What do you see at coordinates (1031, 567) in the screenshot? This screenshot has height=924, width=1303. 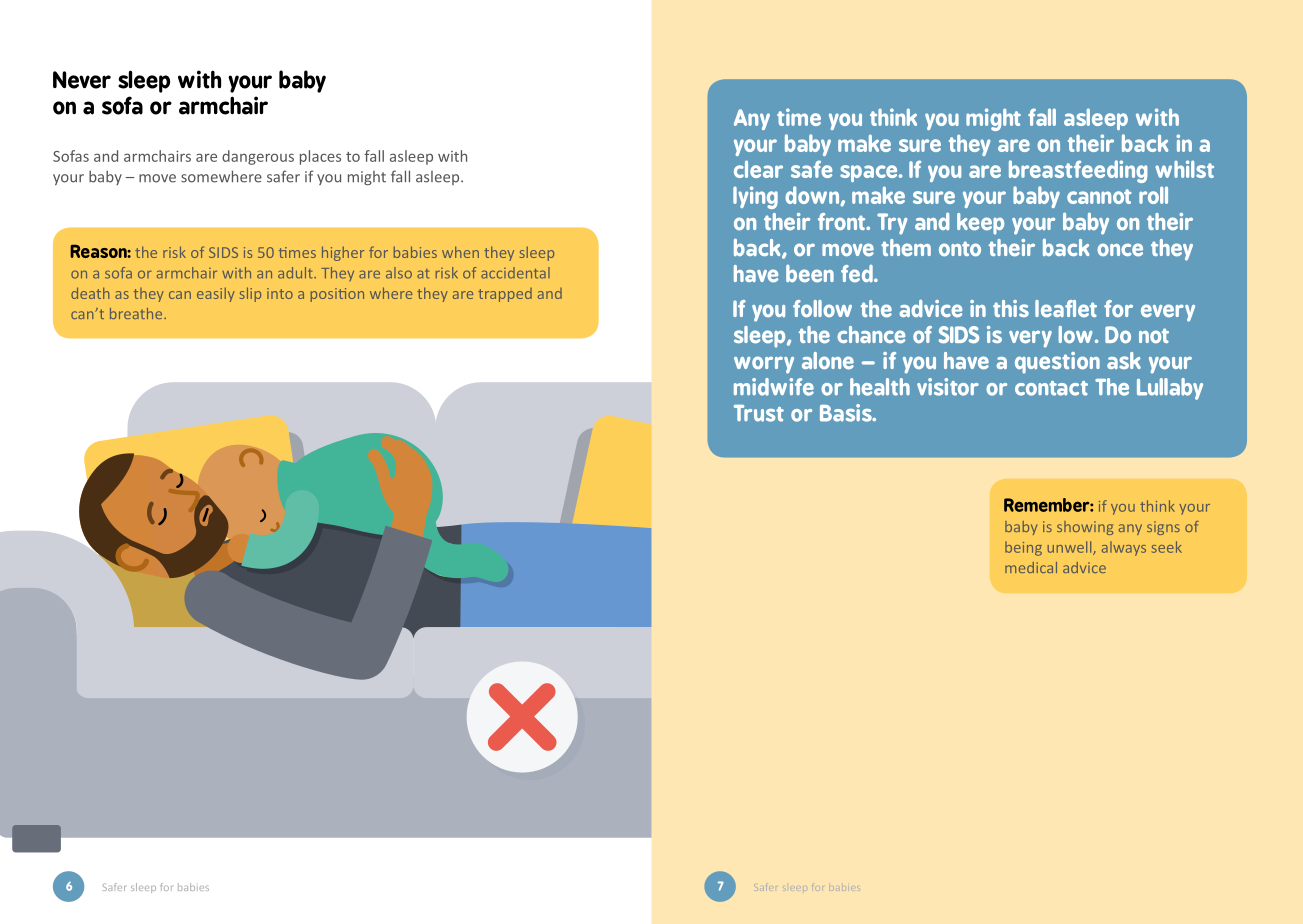 I see `medical` at bounding box center [1031, 567].
